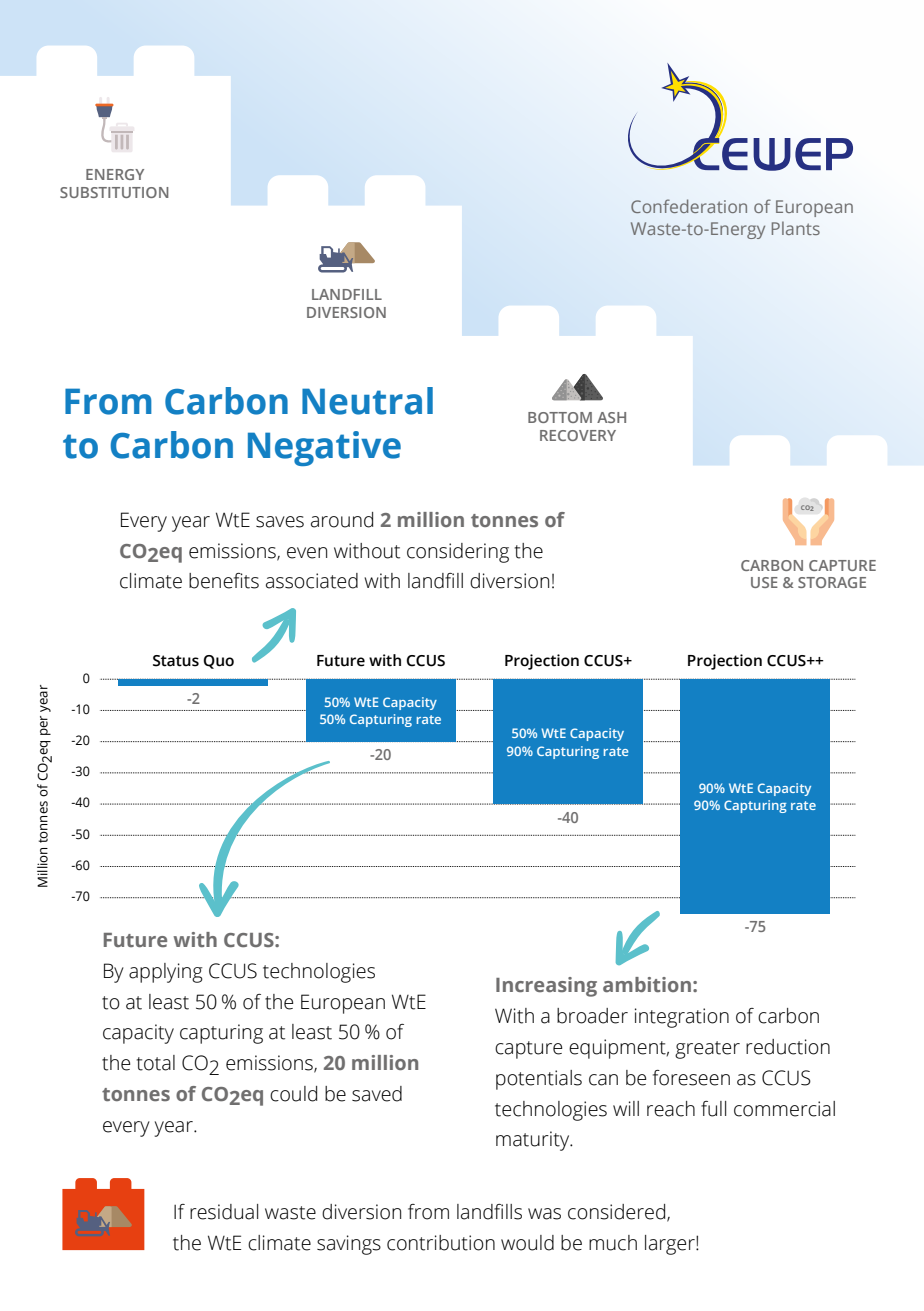 This screenshot has height=1311, width=924. Describe the element at coordinates (166, 973) in the screenshot. I see `applying` at that location.
